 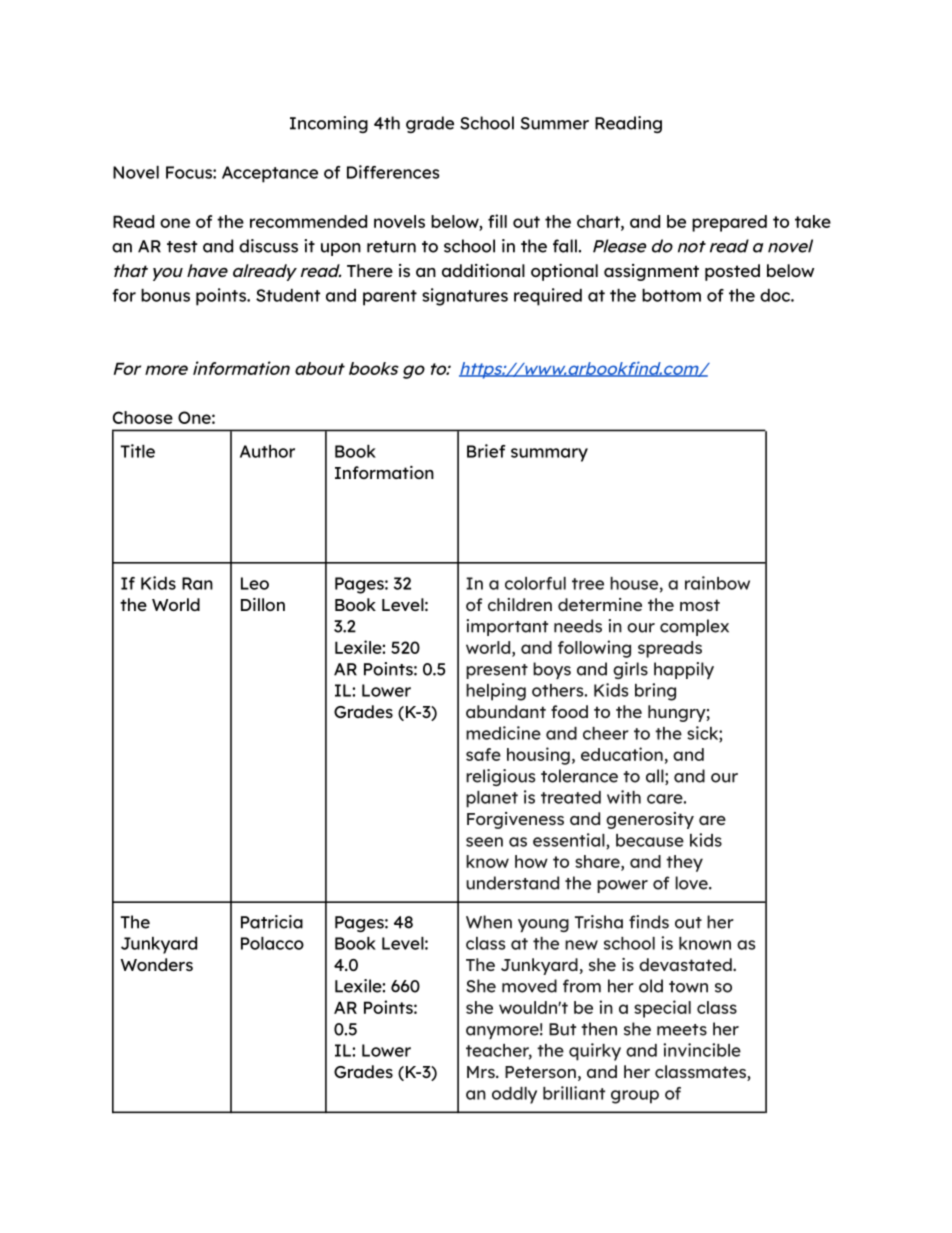 What do you see at coordinates (700, 605) in the screenshot?
I see `most` at bounding box center [700, 605].
